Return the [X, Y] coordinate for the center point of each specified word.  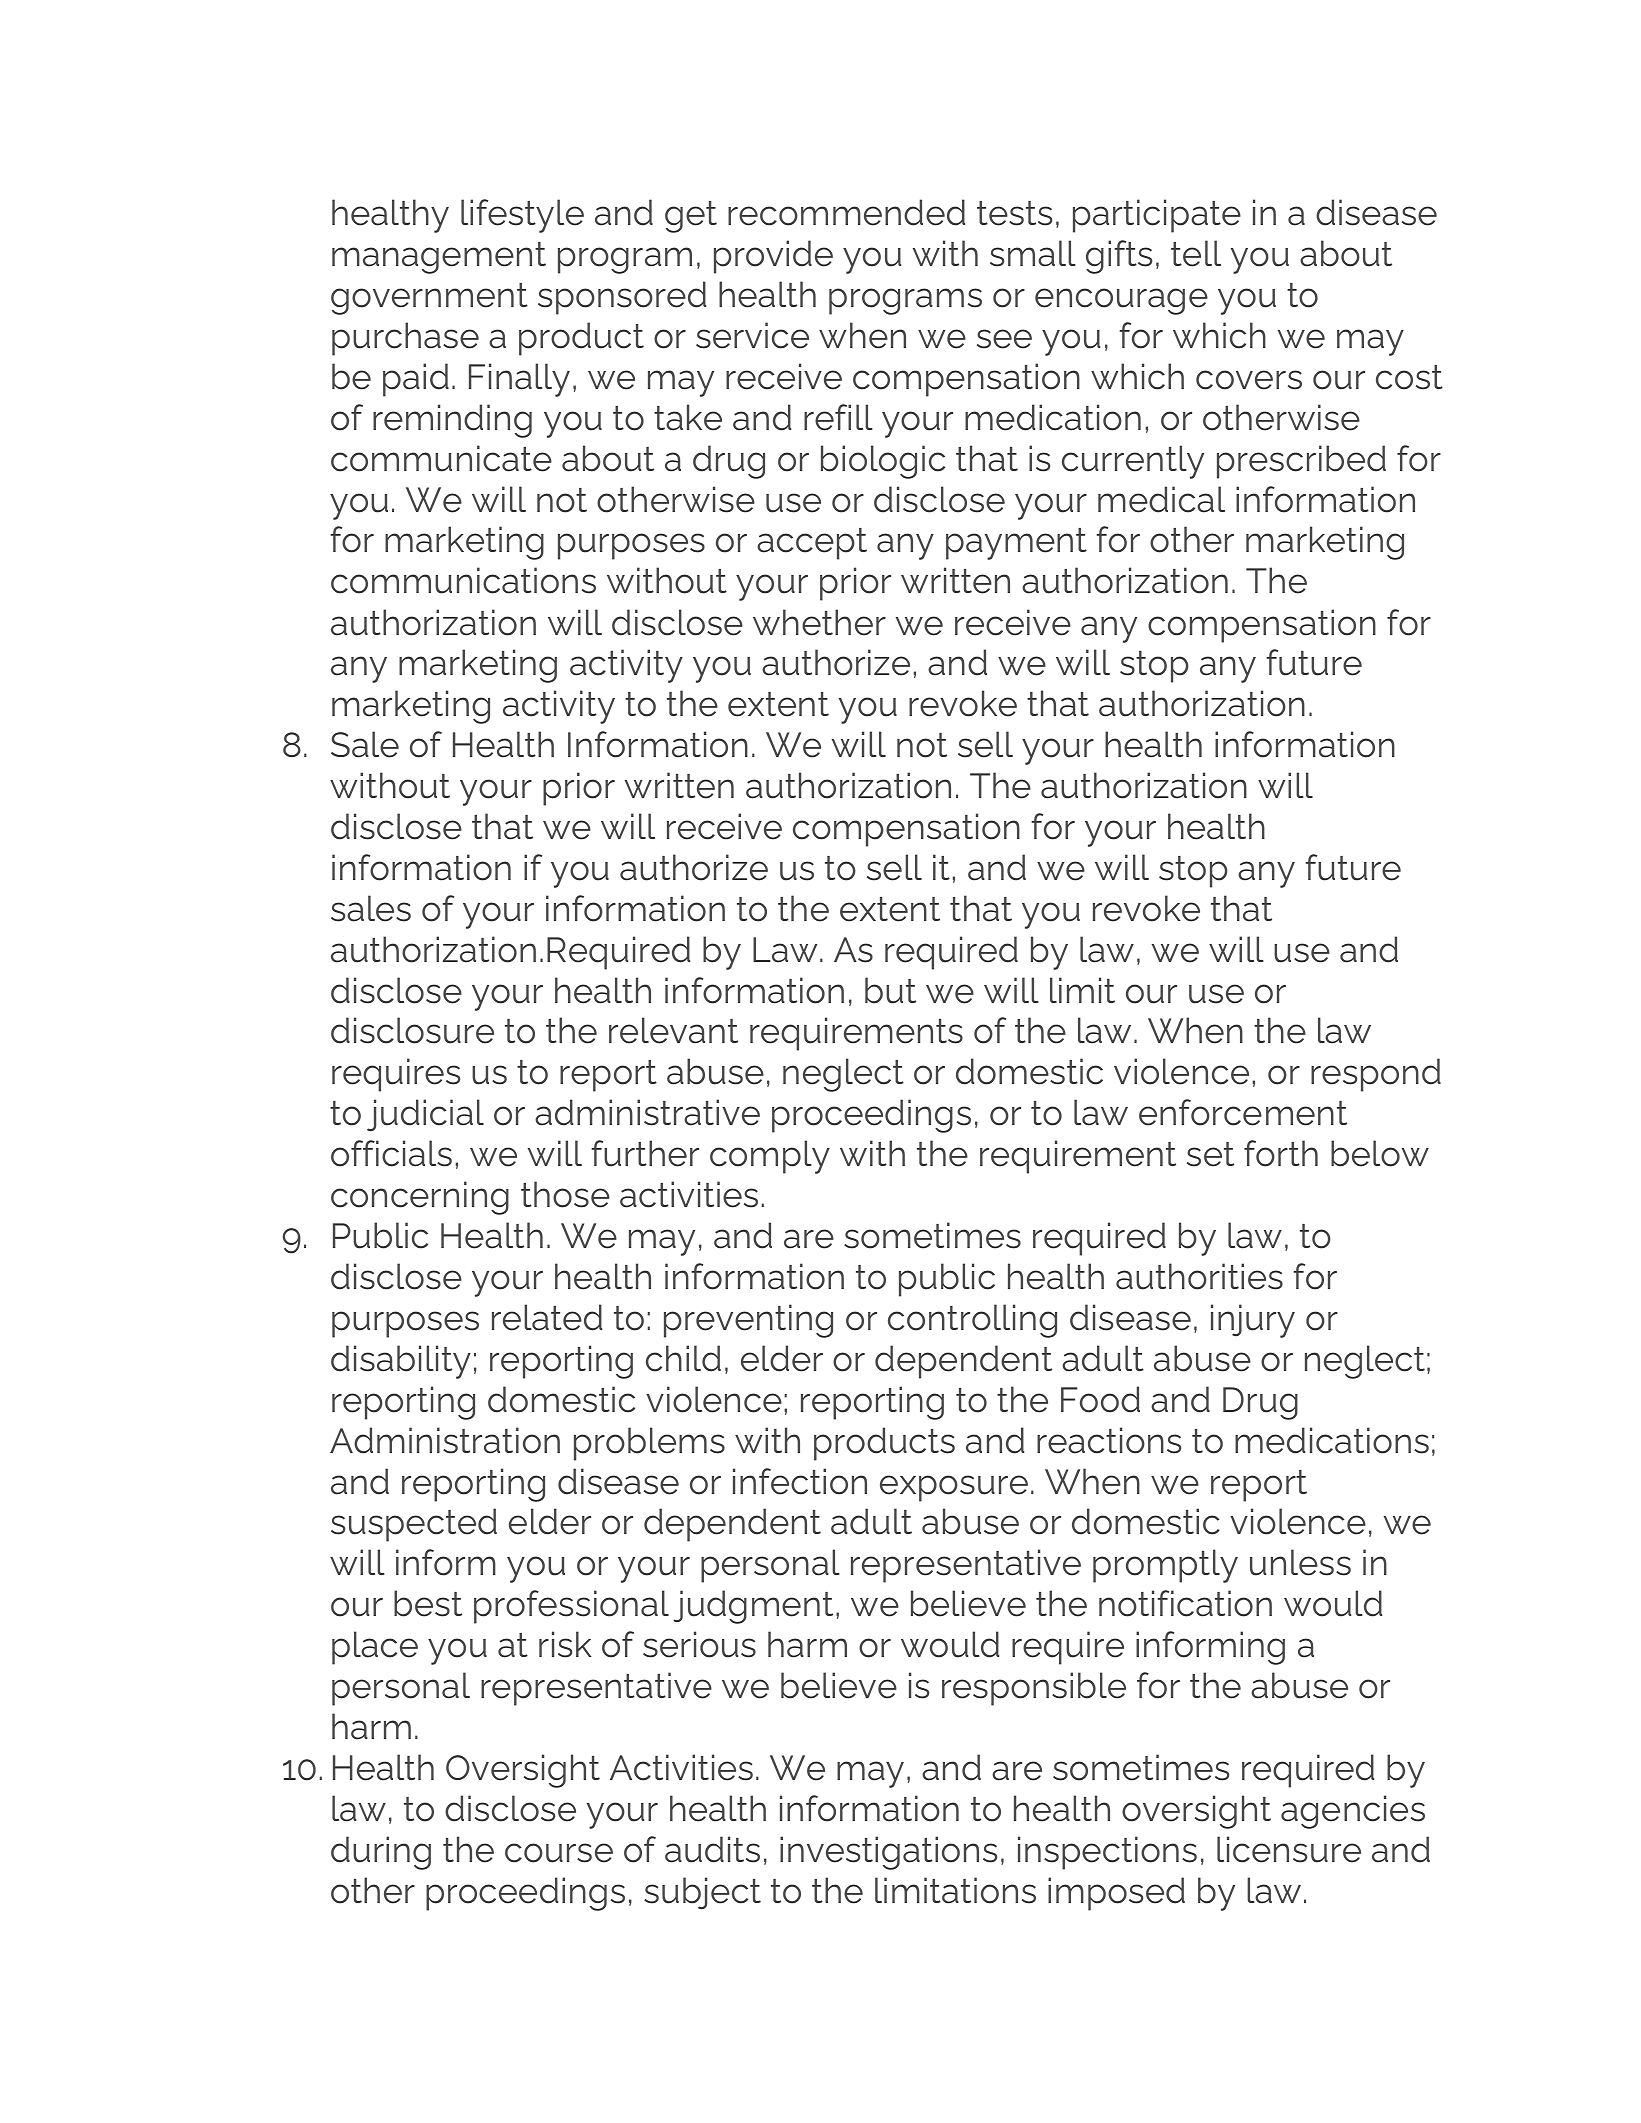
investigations [888, 1853]
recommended [846, 212]
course [559, 1853]
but [890, 990]
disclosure [412, 1030]
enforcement [1243, 1112]
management [439, 258]
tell [1196, 253]
